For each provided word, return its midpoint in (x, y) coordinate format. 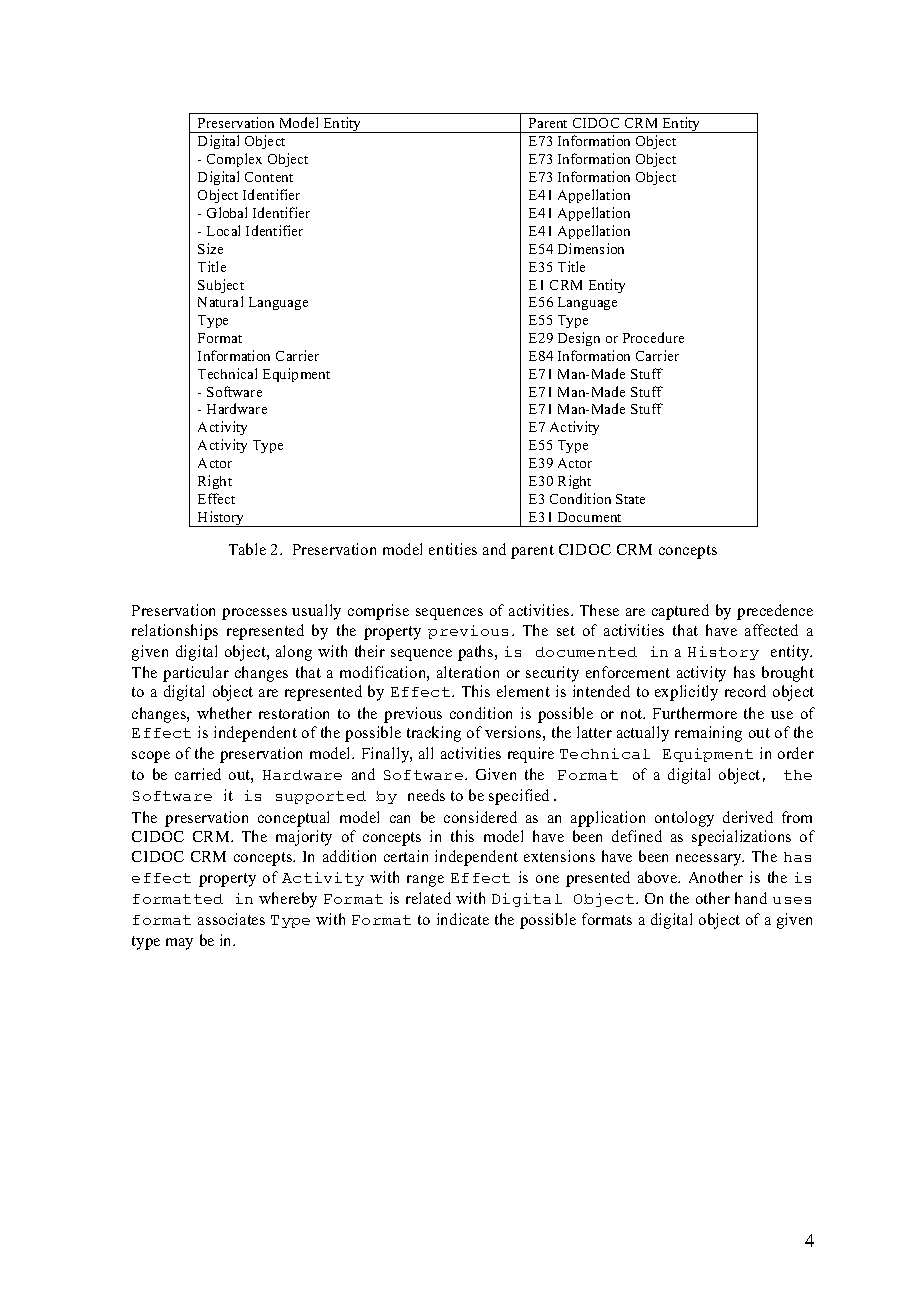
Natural (220, 301)
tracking (434, 734)
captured (680, 612)
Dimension (591, 248)
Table (247, 549)
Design (579, 339)
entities (453, 549)
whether (224, 713)
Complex (234, 160)
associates (231, 919)
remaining (708, 734)
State (630, 499)
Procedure (653, 337)
